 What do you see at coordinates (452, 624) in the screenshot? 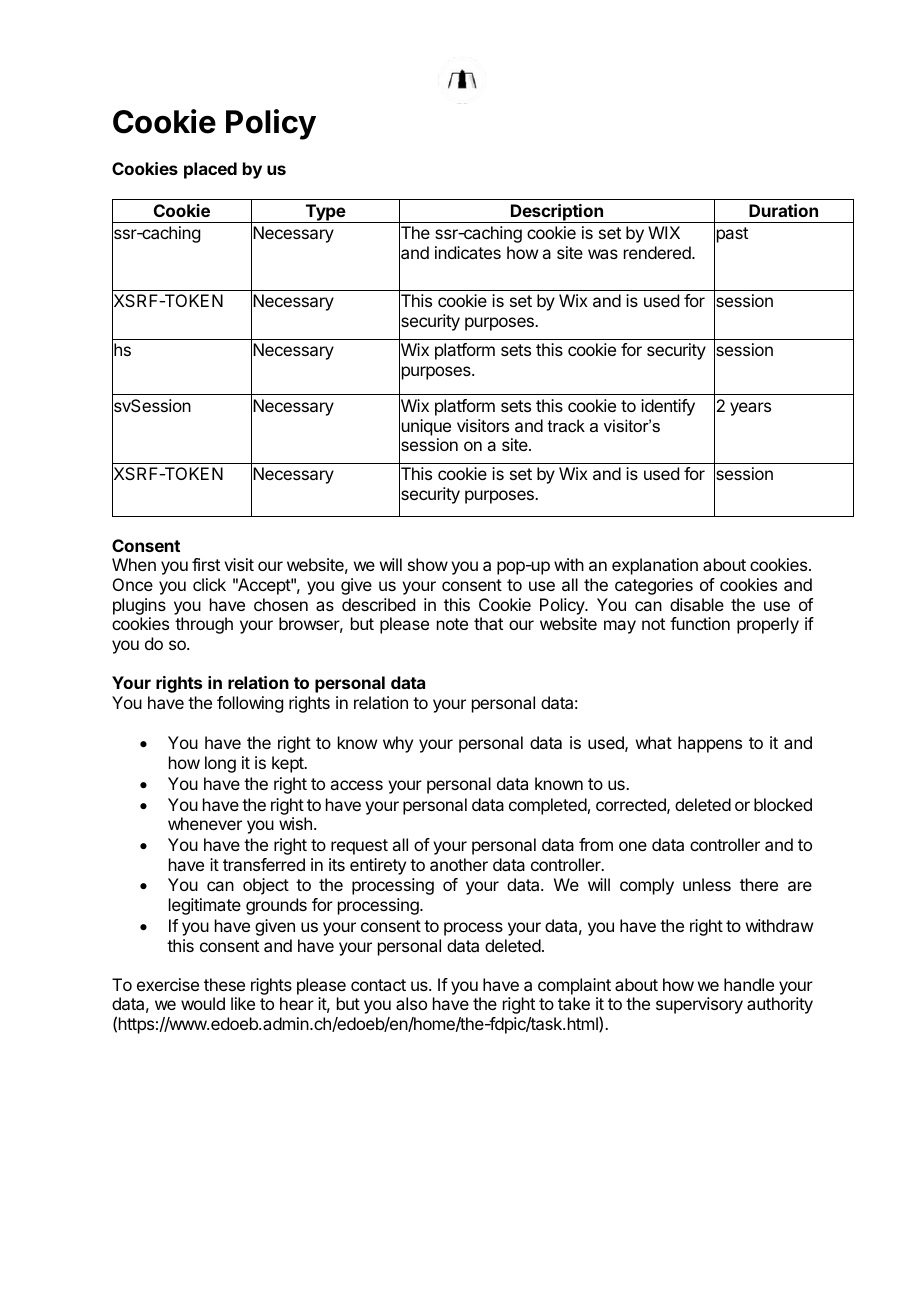
I see `note` at bounding box center [452, 624].
